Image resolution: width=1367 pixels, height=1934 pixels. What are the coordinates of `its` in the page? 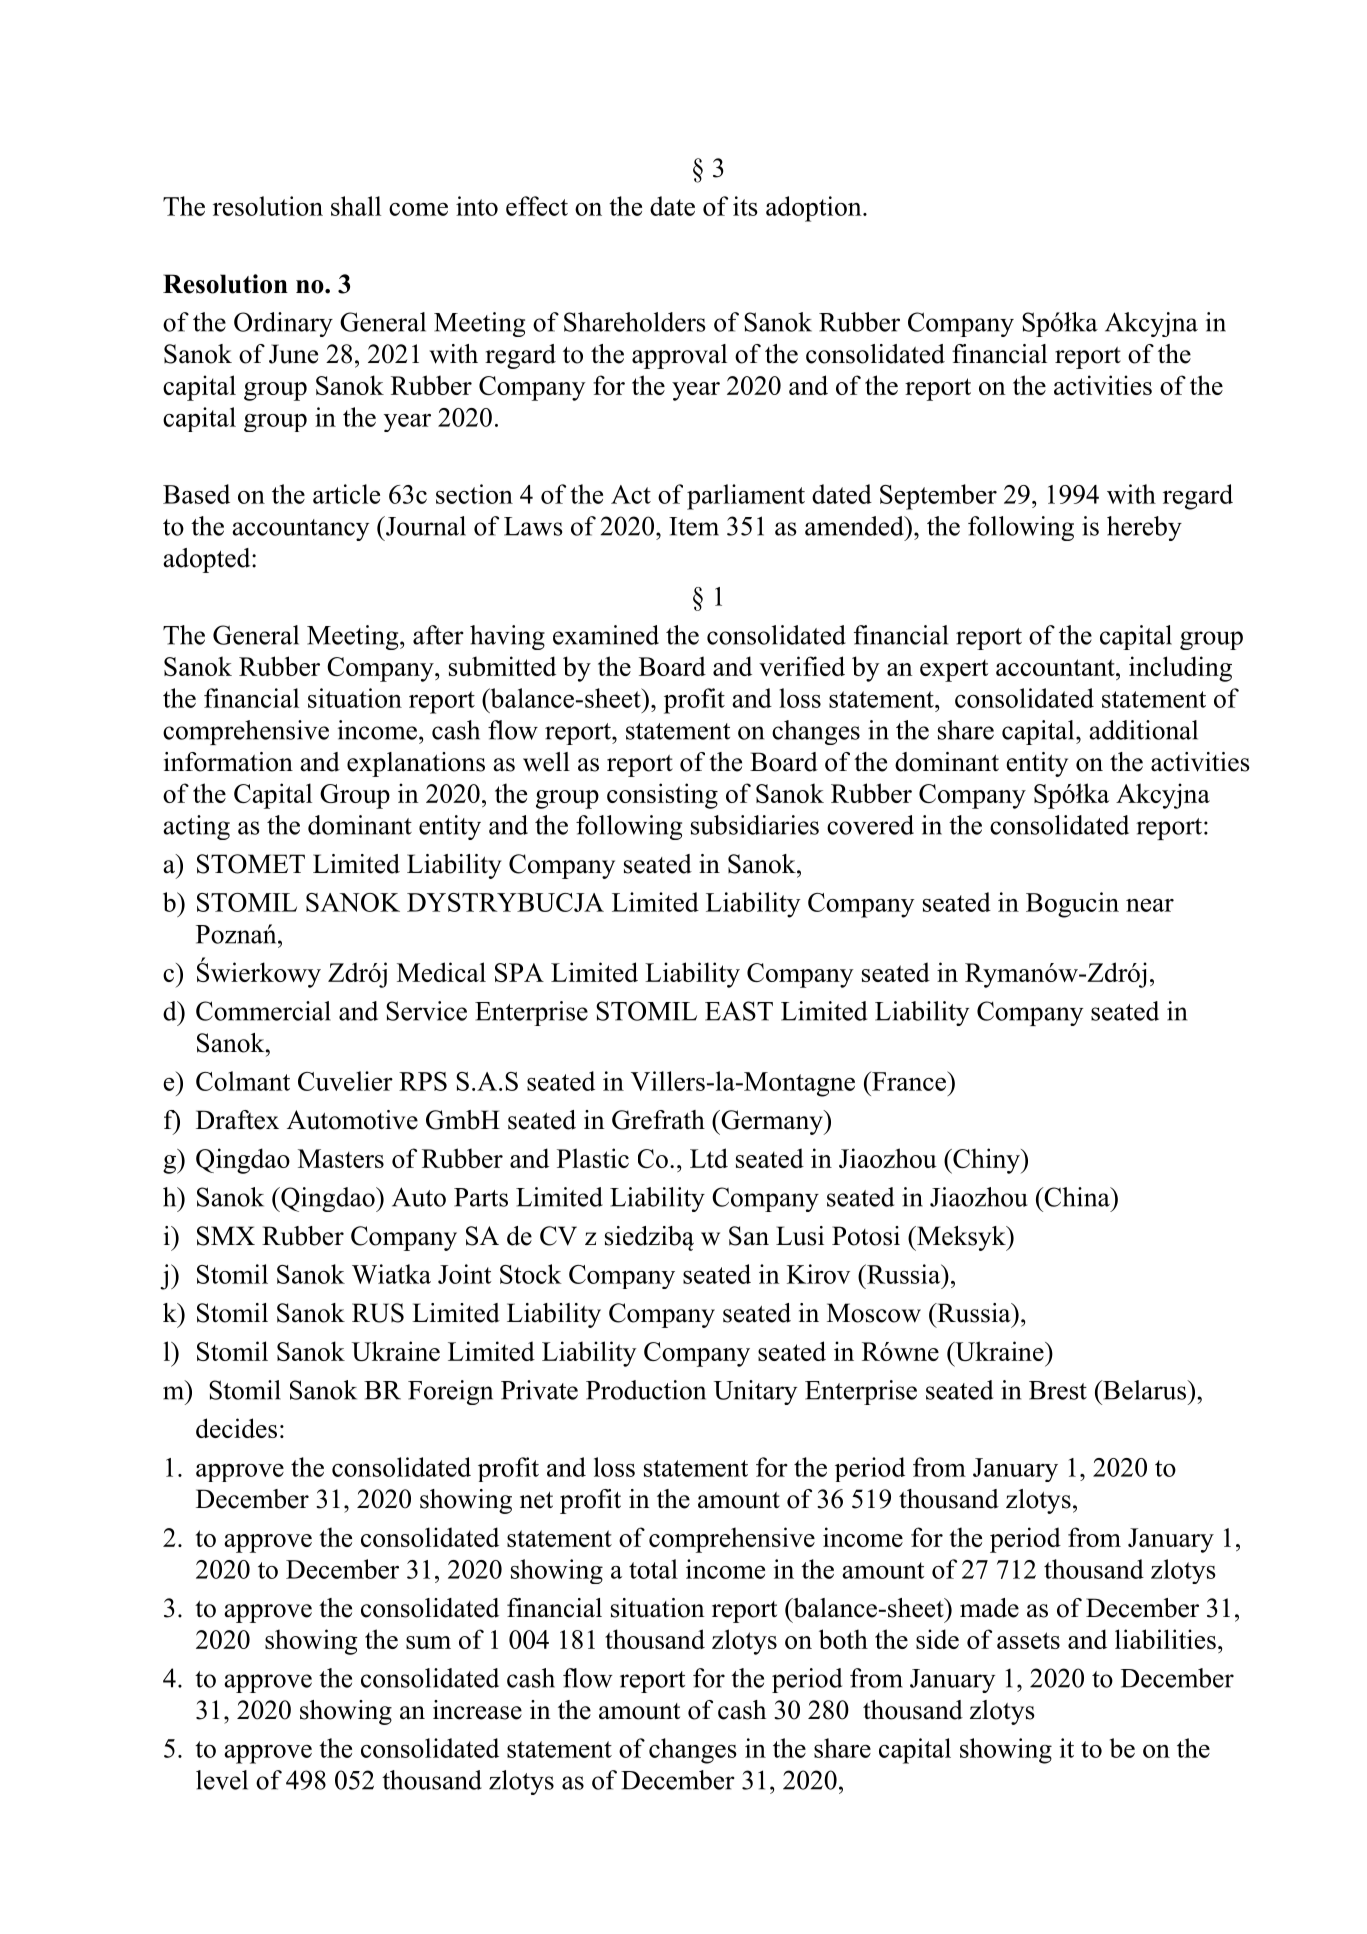 It's located at (745, 206).
